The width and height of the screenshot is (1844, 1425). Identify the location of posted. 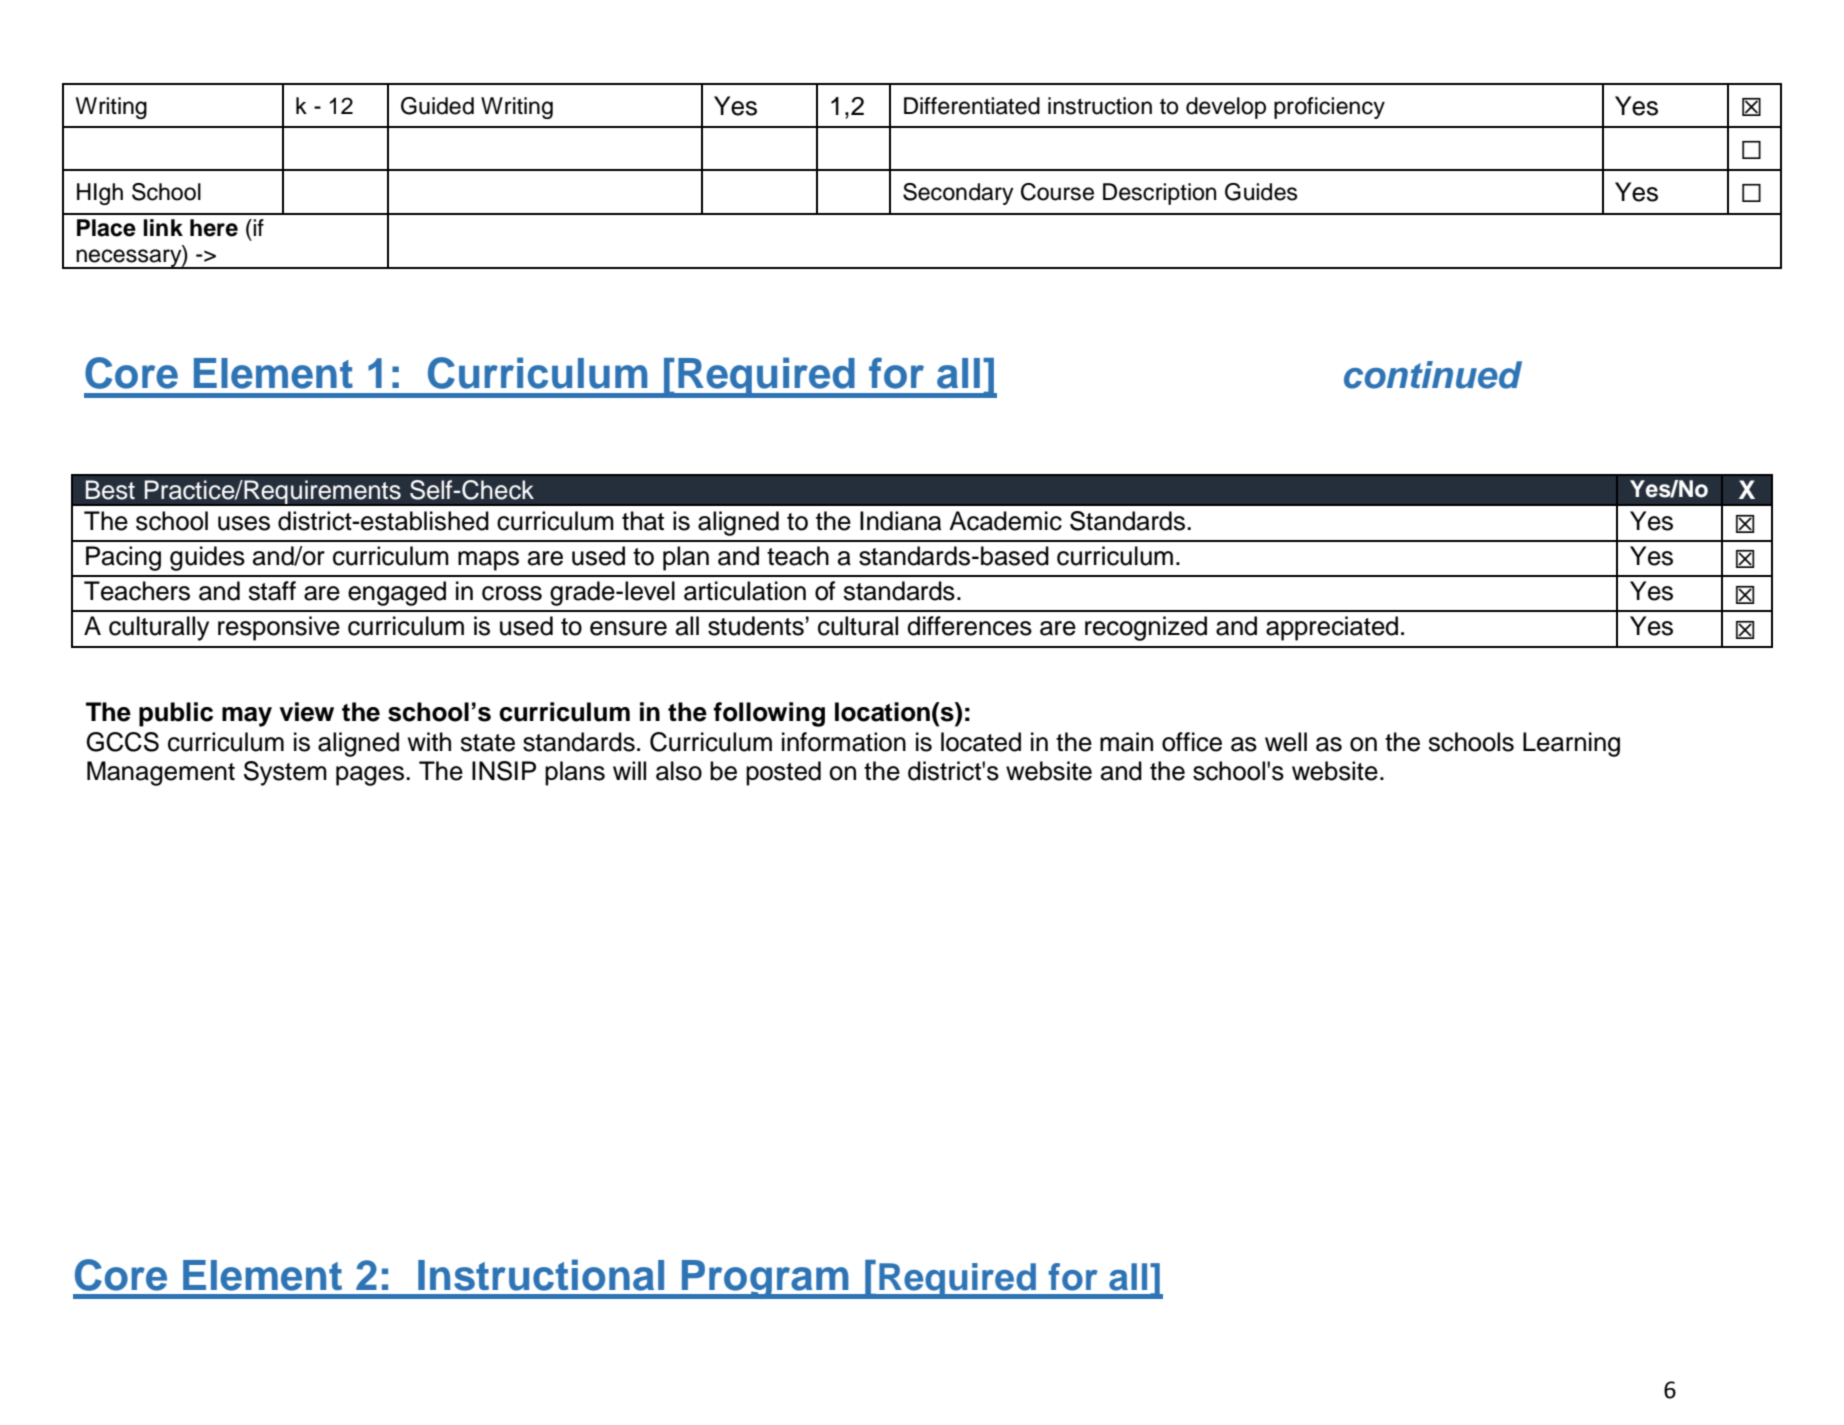
(783, 773).
